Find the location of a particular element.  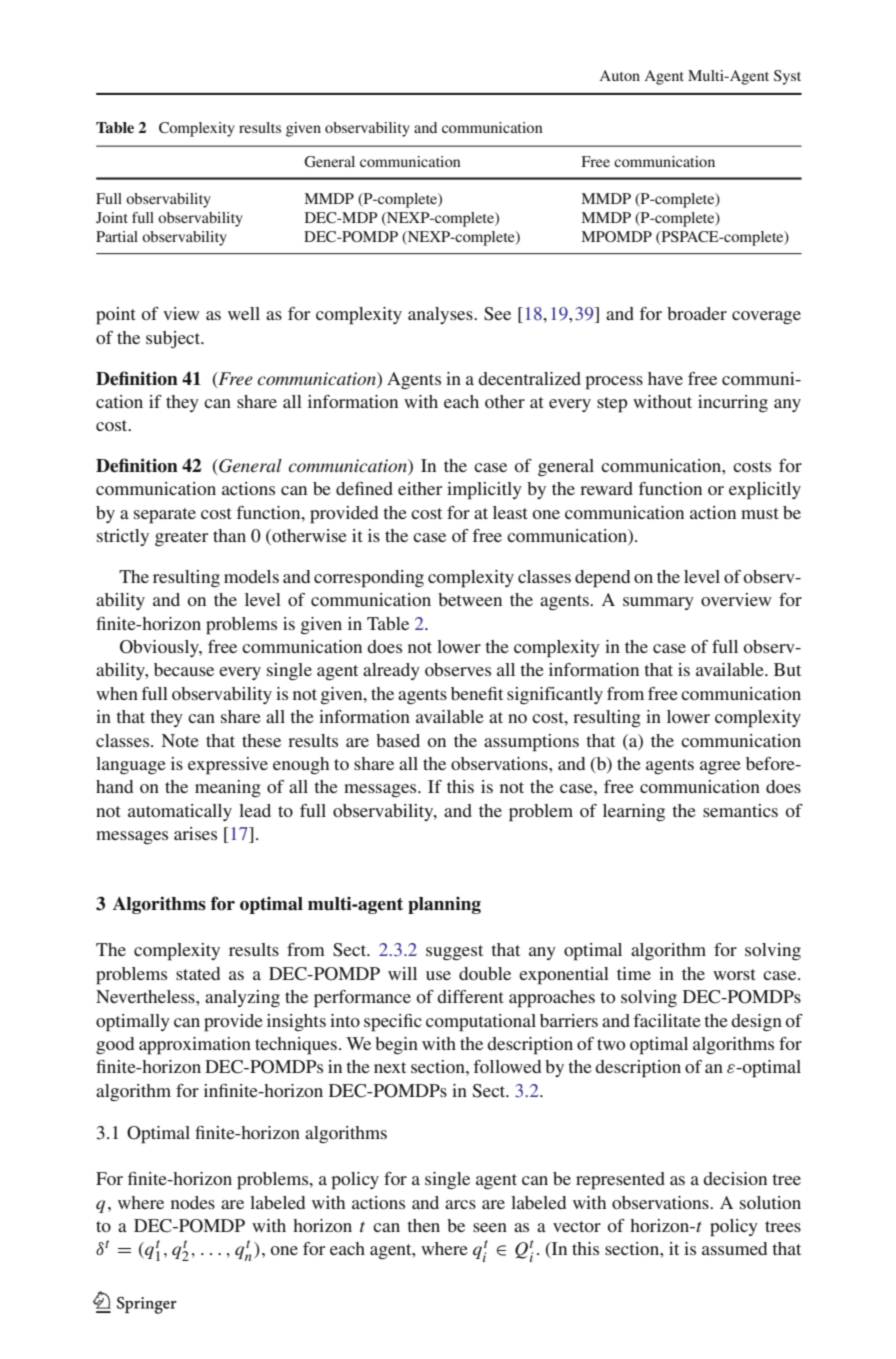

analyses is located at coordinates (441, 315).
